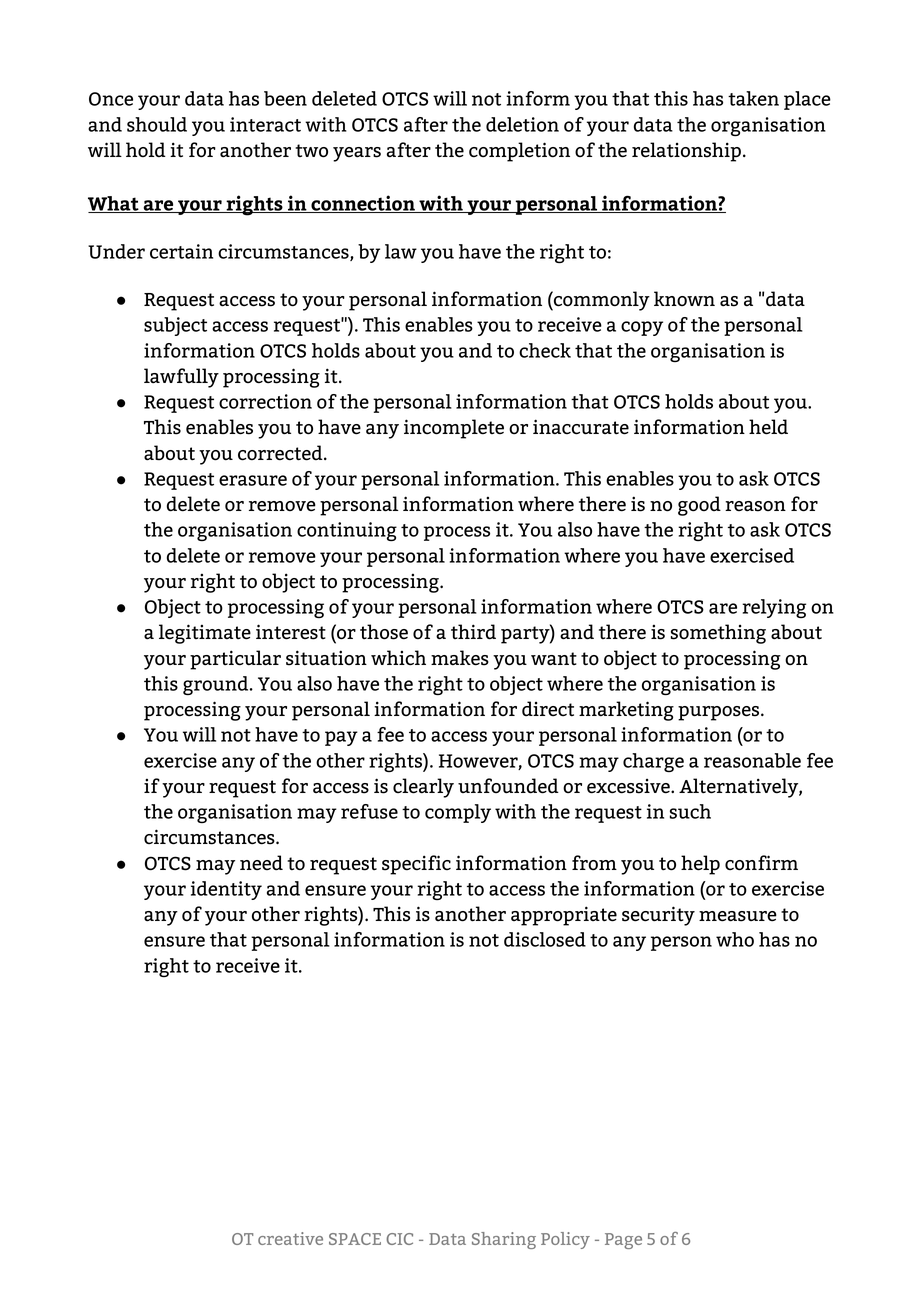 This screenshot has height=1308, width=924. What do you see at coordinates (253, 480) in the screenshot?
I see `erasure` at bounding box center [253, 480].
